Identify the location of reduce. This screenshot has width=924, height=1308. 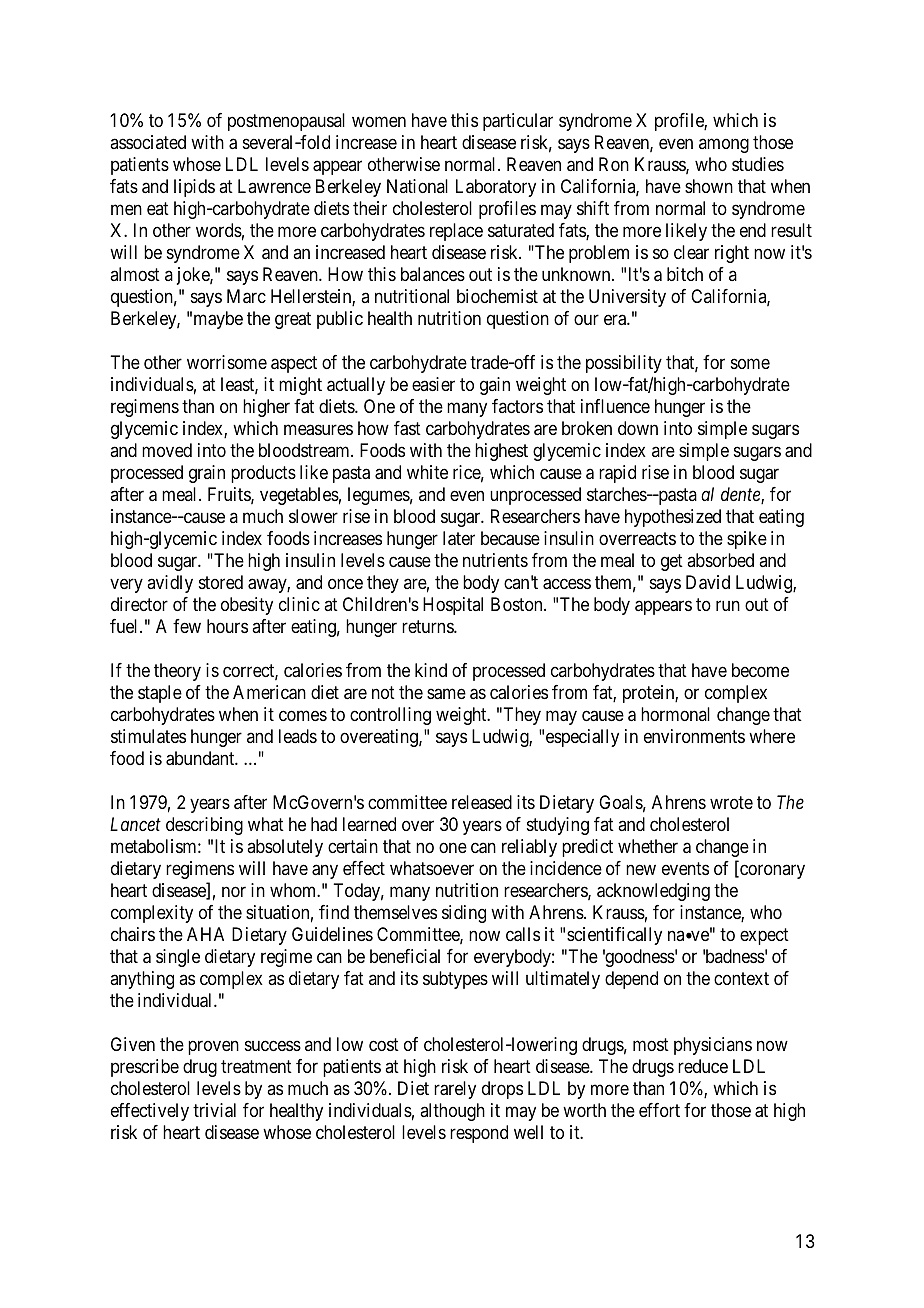
(703, 1066).
